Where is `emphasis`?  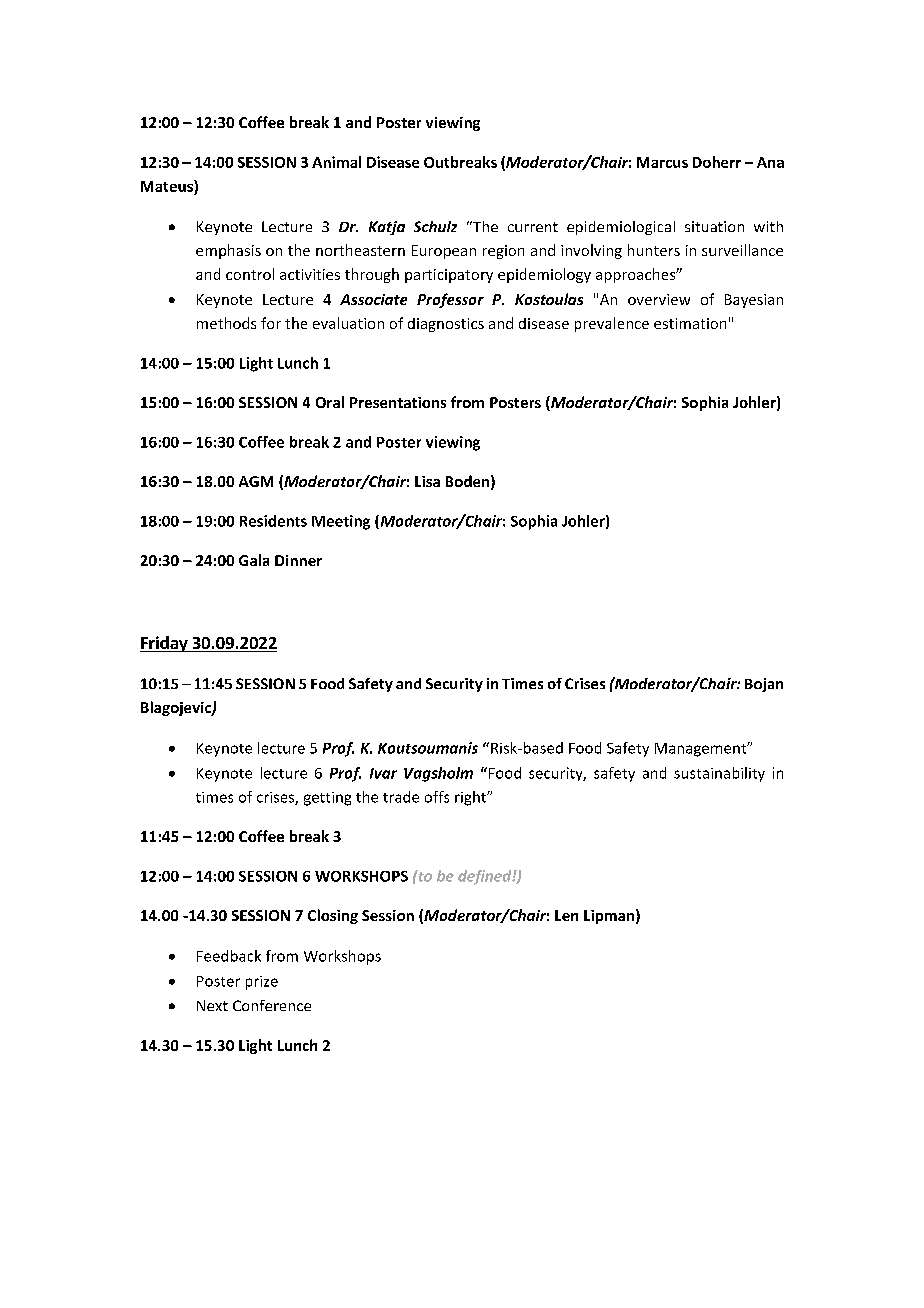
emphasis is located at coordinates (228, 251).
